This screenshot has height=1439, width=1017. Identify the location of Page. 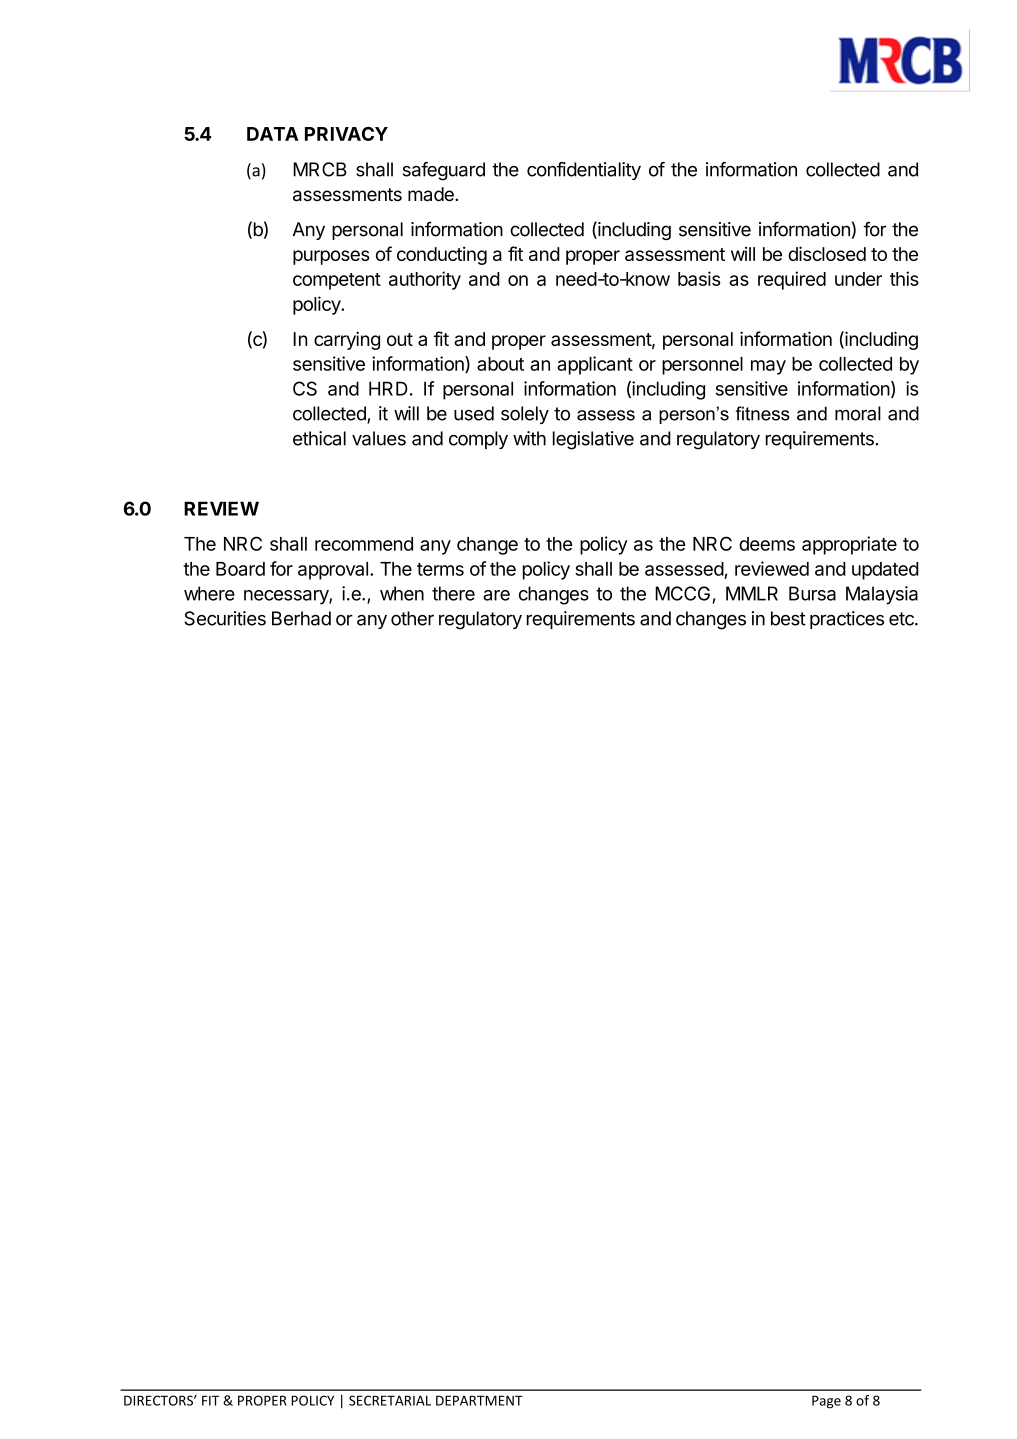
(826, 1402).
